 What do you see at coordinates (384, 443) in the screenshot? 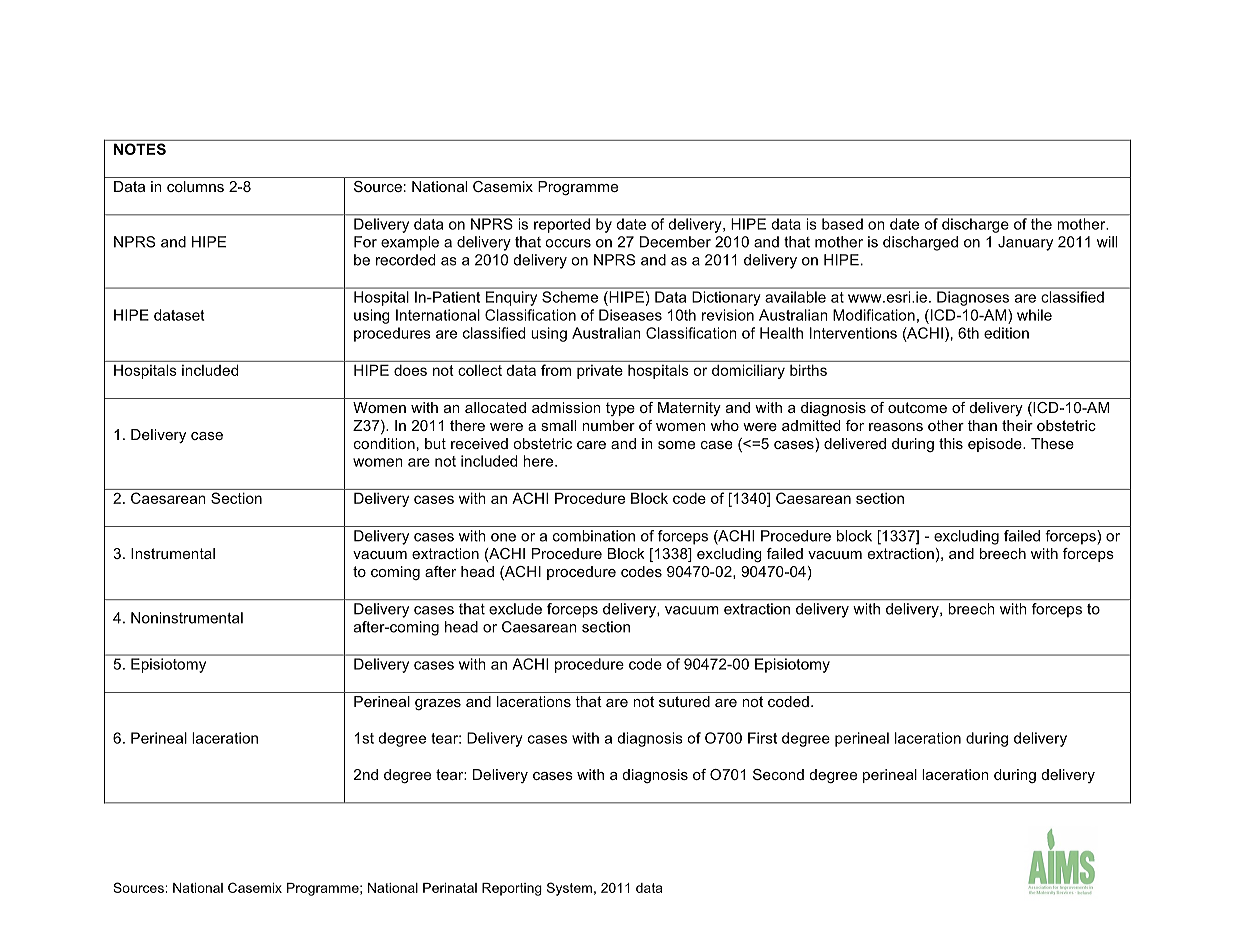
I see `condition` at bounding box center [384, 443].
